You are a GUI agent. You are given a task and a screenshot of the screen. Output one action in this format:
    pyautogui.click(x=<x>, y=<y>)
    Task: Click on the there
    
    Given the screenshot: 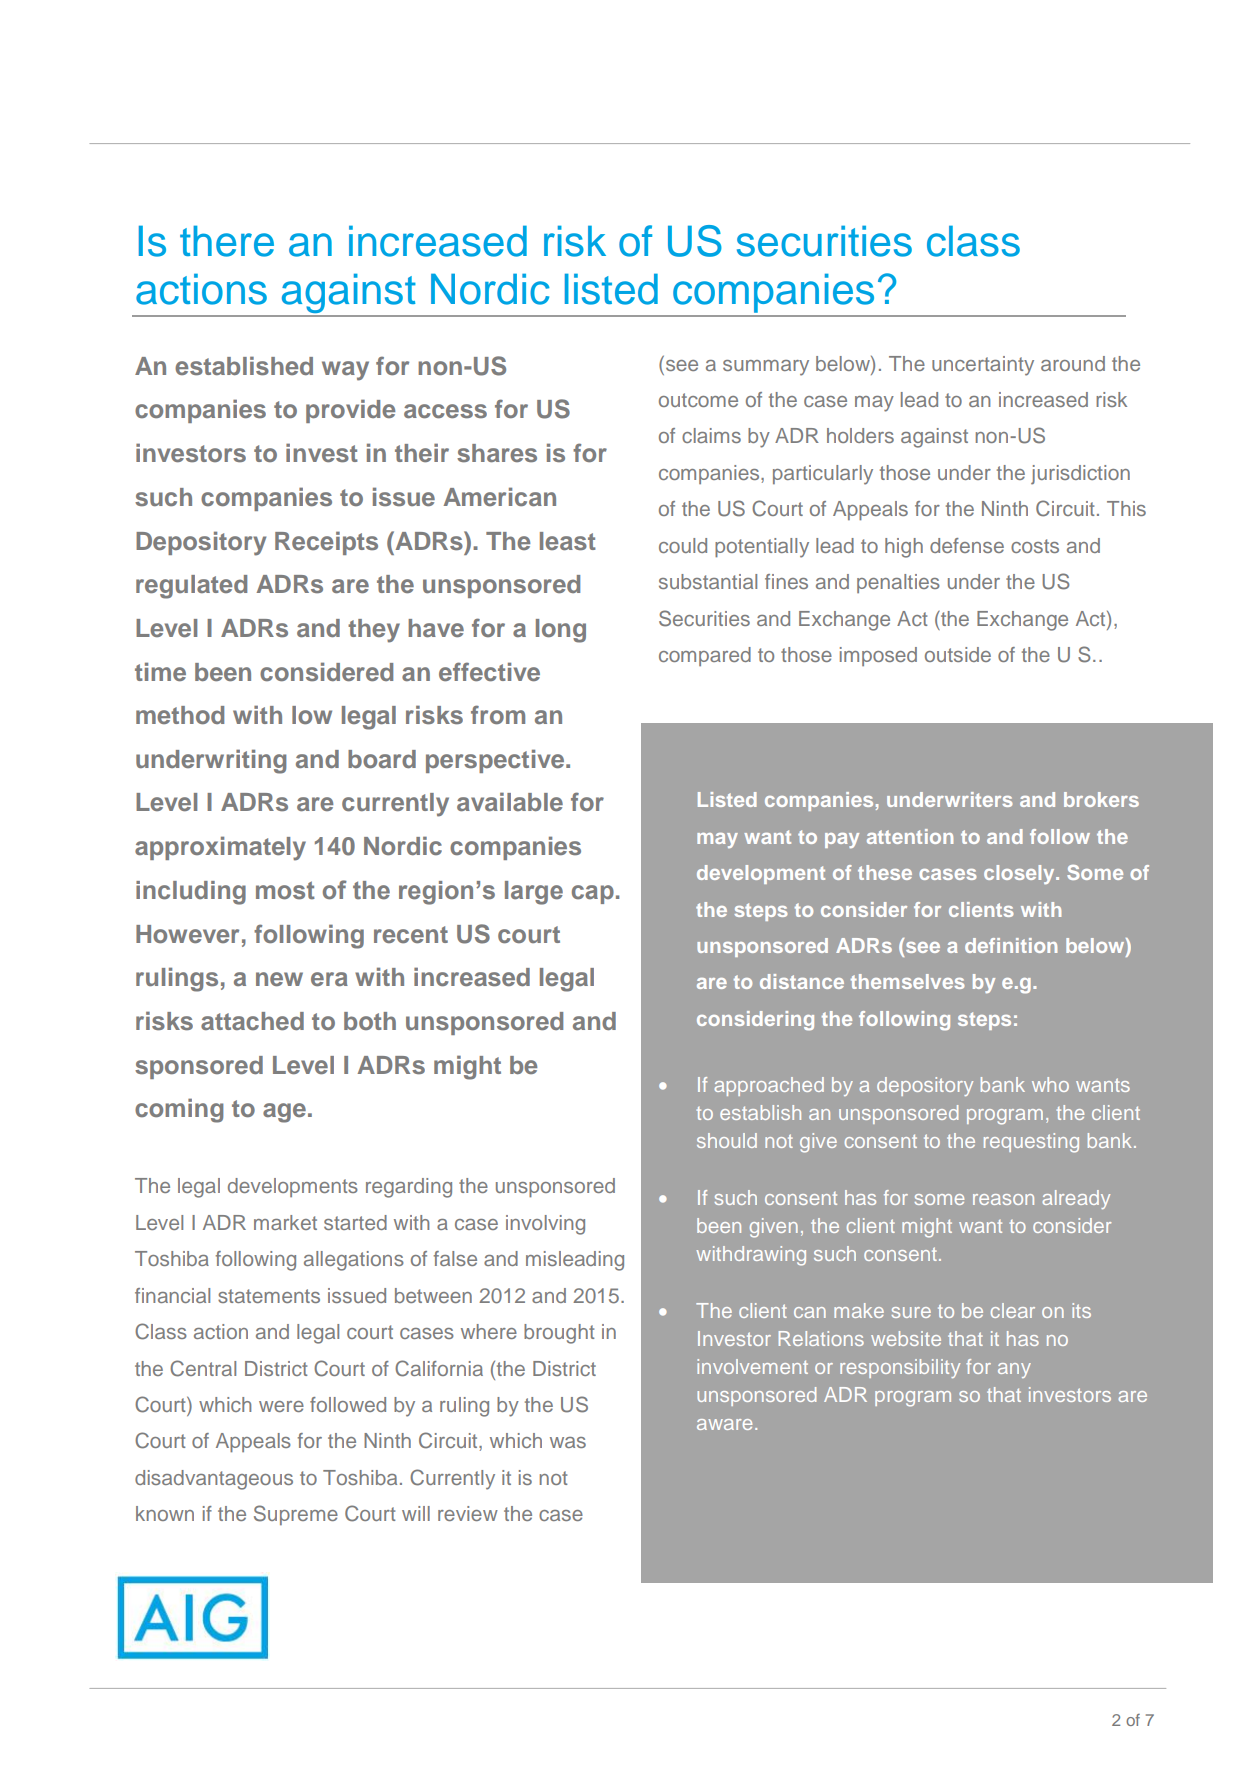 What is the action you would take?
    pyautogui.click(x=227, y=241)
